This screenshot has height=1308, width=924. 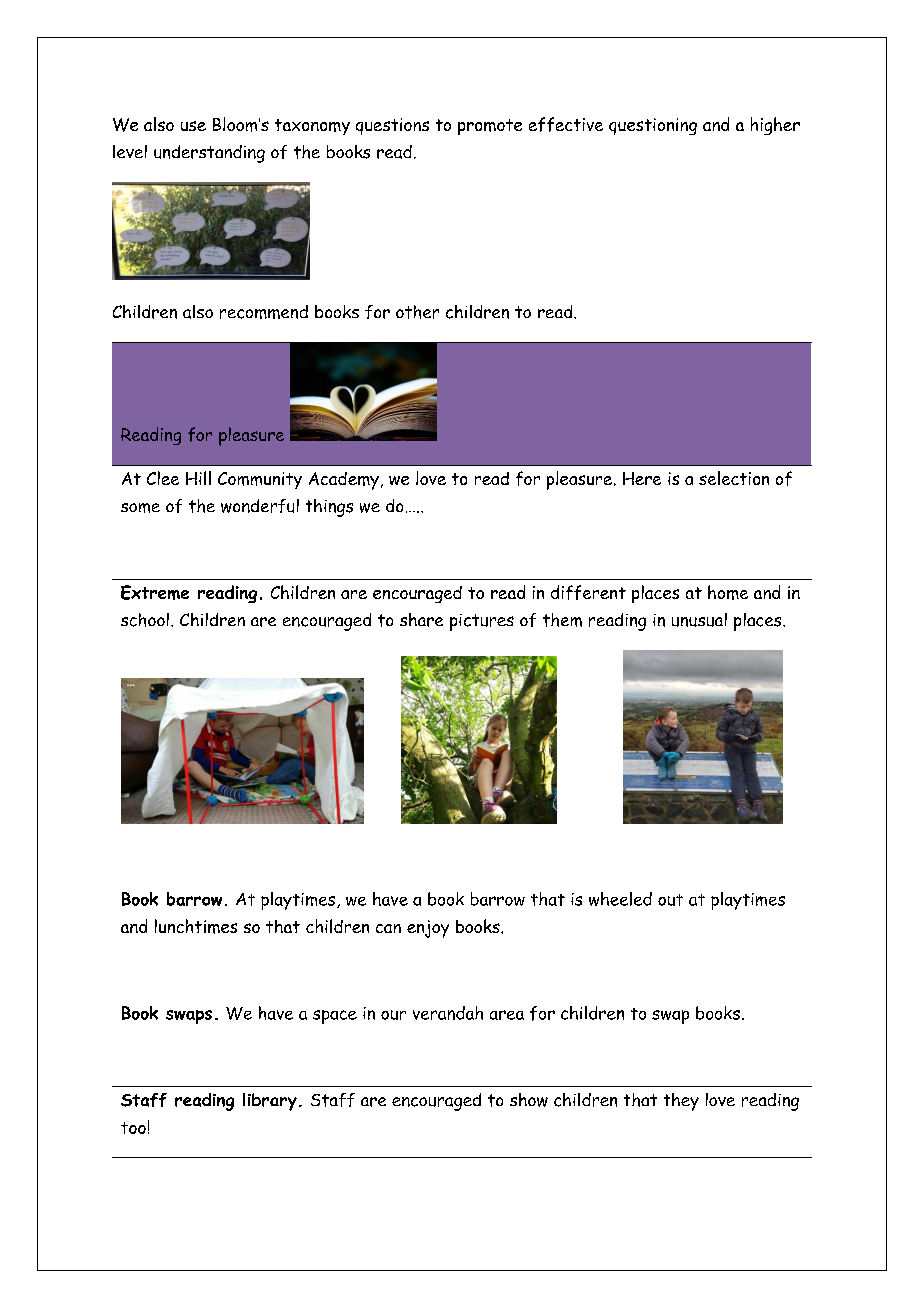 I want to click on promote, so click(x=490, y=127).
